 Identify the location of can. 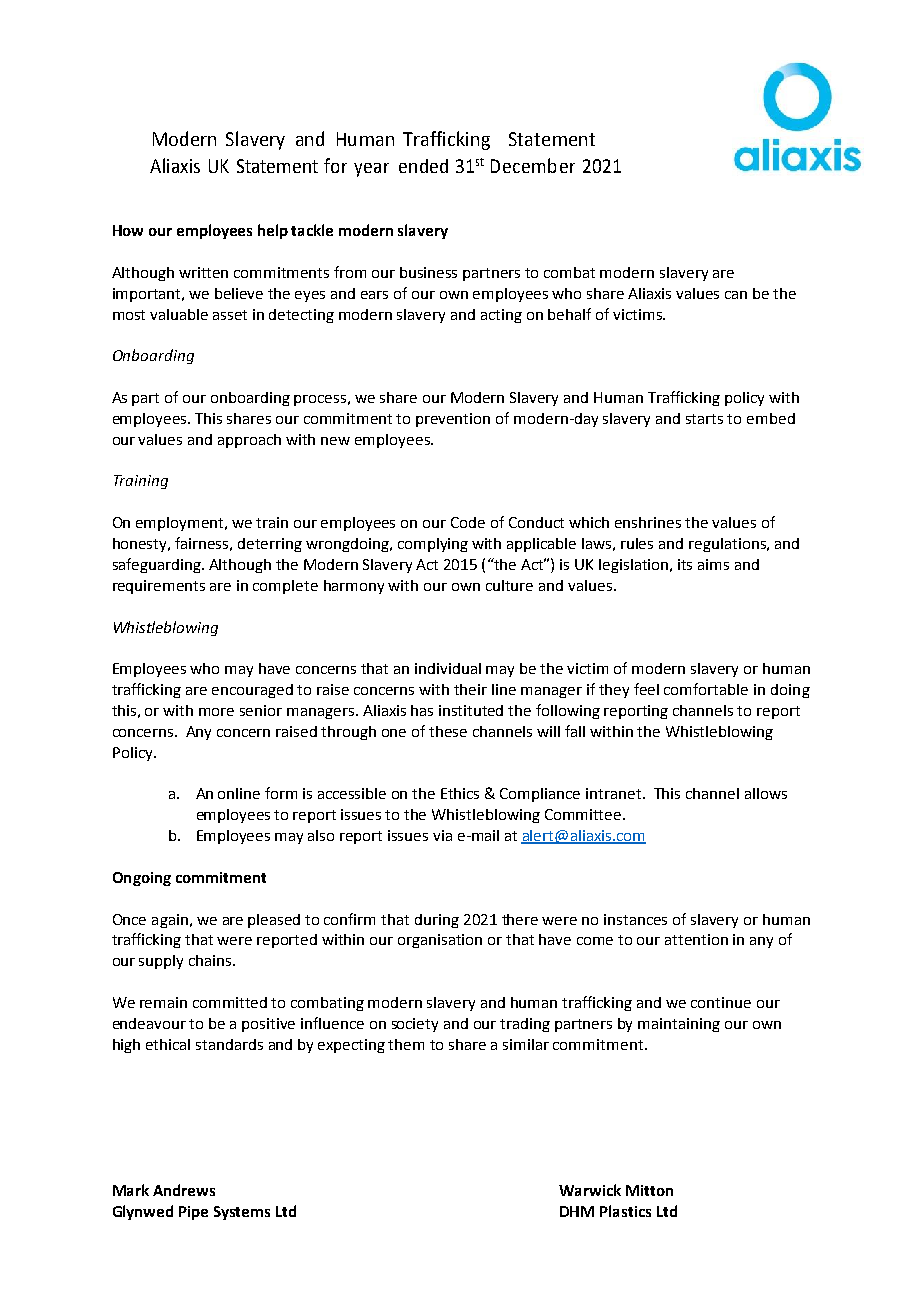
(736, 295).
